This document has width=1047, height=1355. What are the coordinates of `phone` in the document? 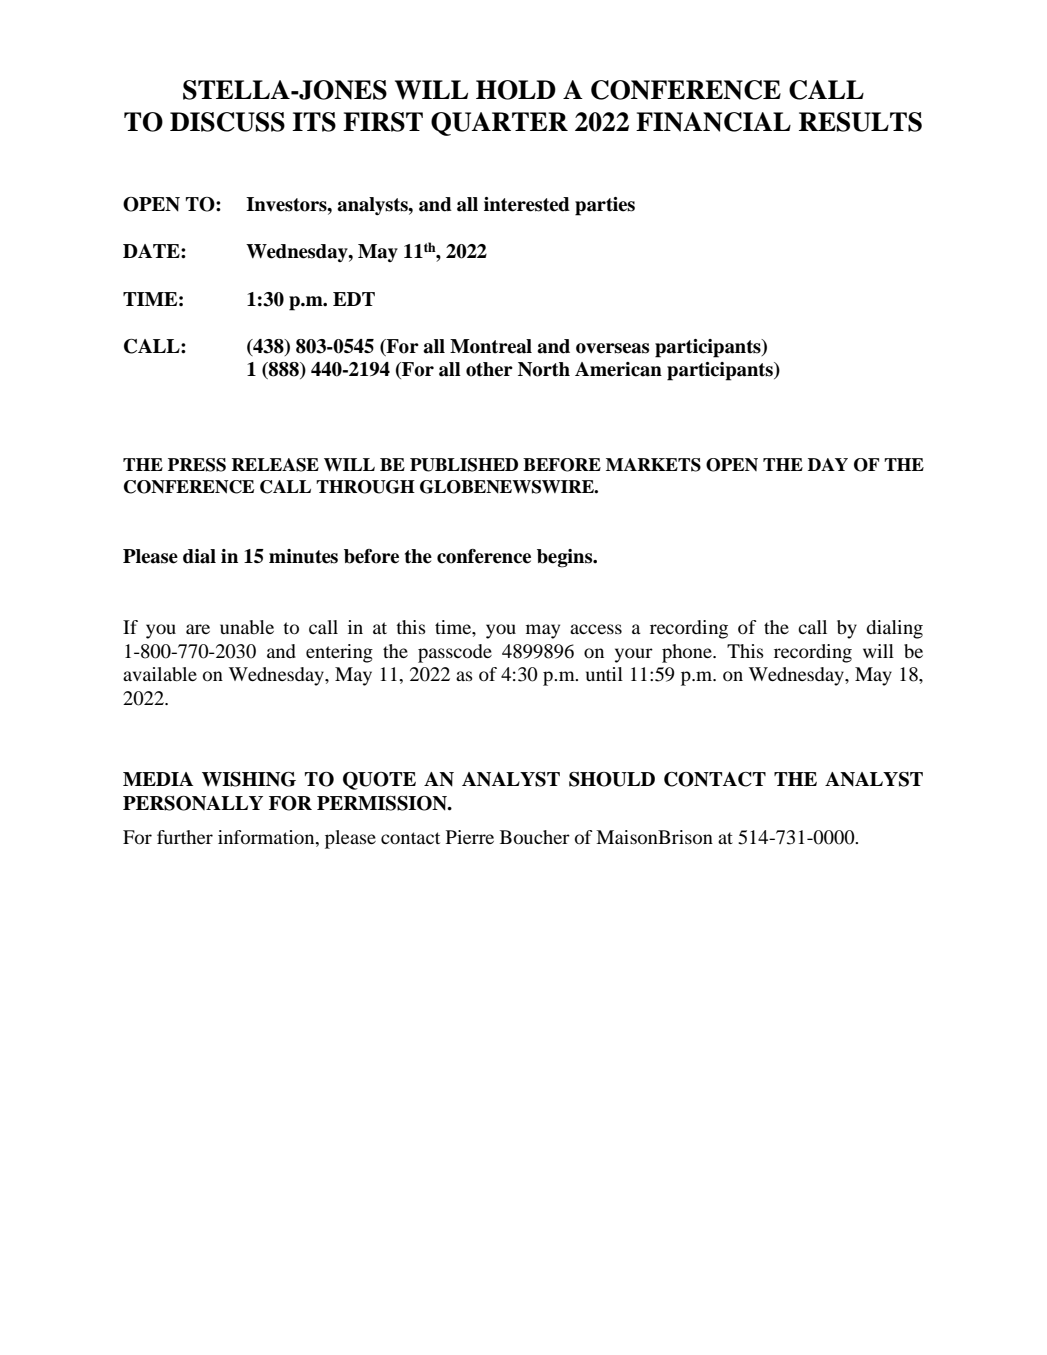 It's located at (688, 653).
